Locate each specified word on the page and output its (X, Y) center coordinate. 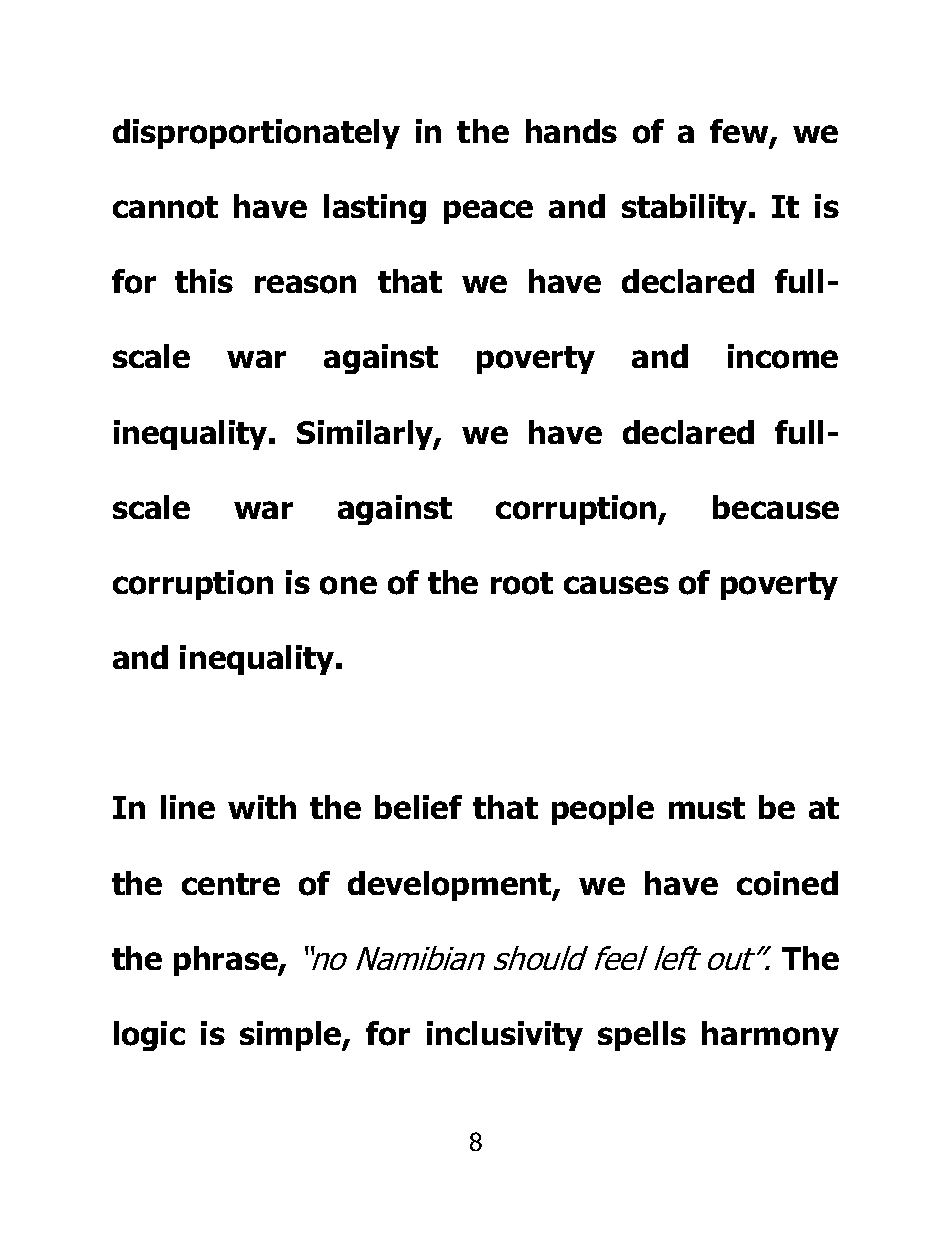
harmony (770, 1036)
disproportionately (256, 134)
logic (149, 1036)
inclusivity (505, 1036)
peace (488, 212)
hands (571, 131)
